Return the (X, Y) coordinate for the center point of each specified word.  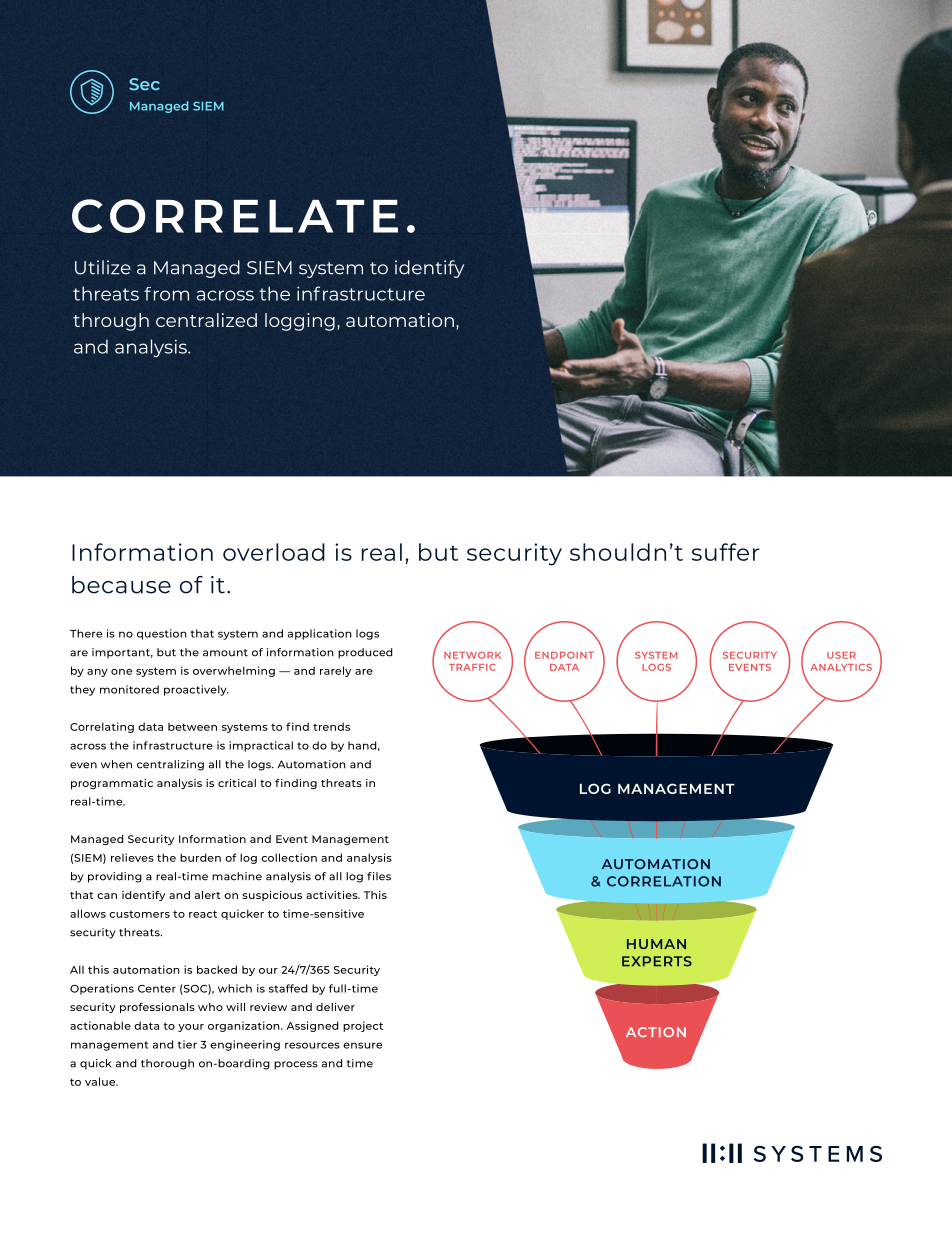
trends (331, 726)
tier (187, 1044)
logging (300, 322)
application (320, 634)
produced (365, 653)
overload (274, 552)
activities (333, 895)
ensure (362, 1045)
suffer (726, 552)
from (166, 294)
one (121, 672)
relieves (132, 857)
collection (289, 857)
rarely (335, 671)
